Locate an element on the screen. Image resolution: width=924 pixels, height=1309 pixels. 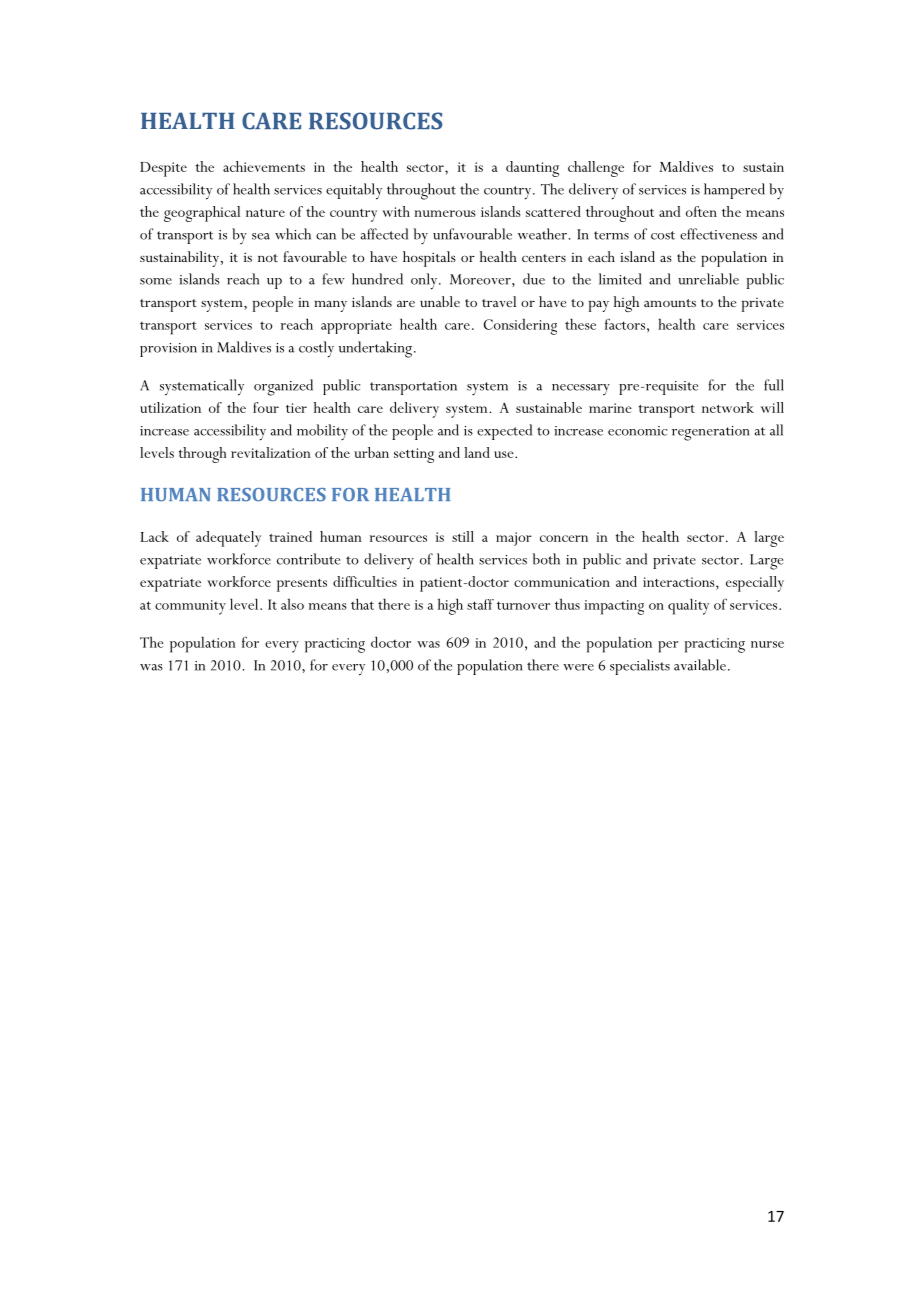
community is located at coordinates (190, 607).
